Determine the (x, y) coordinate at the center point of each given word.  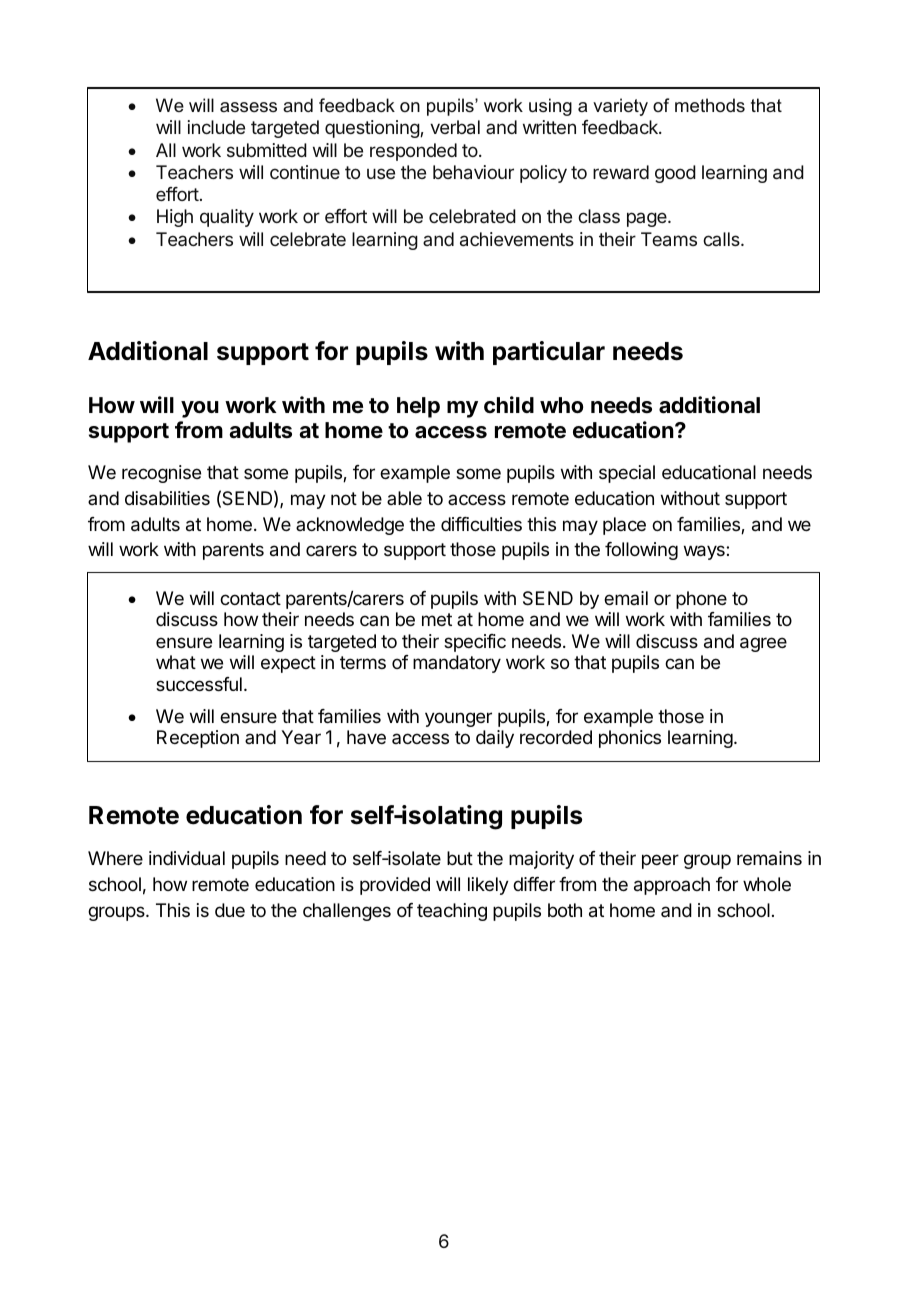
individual (187, 858)
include (216, 127)
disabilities (167, 498)
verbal (455, 127)
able (404, 498)
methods (710, 105)
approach (672, 886)
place (624, 526)
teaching (452, 912)
